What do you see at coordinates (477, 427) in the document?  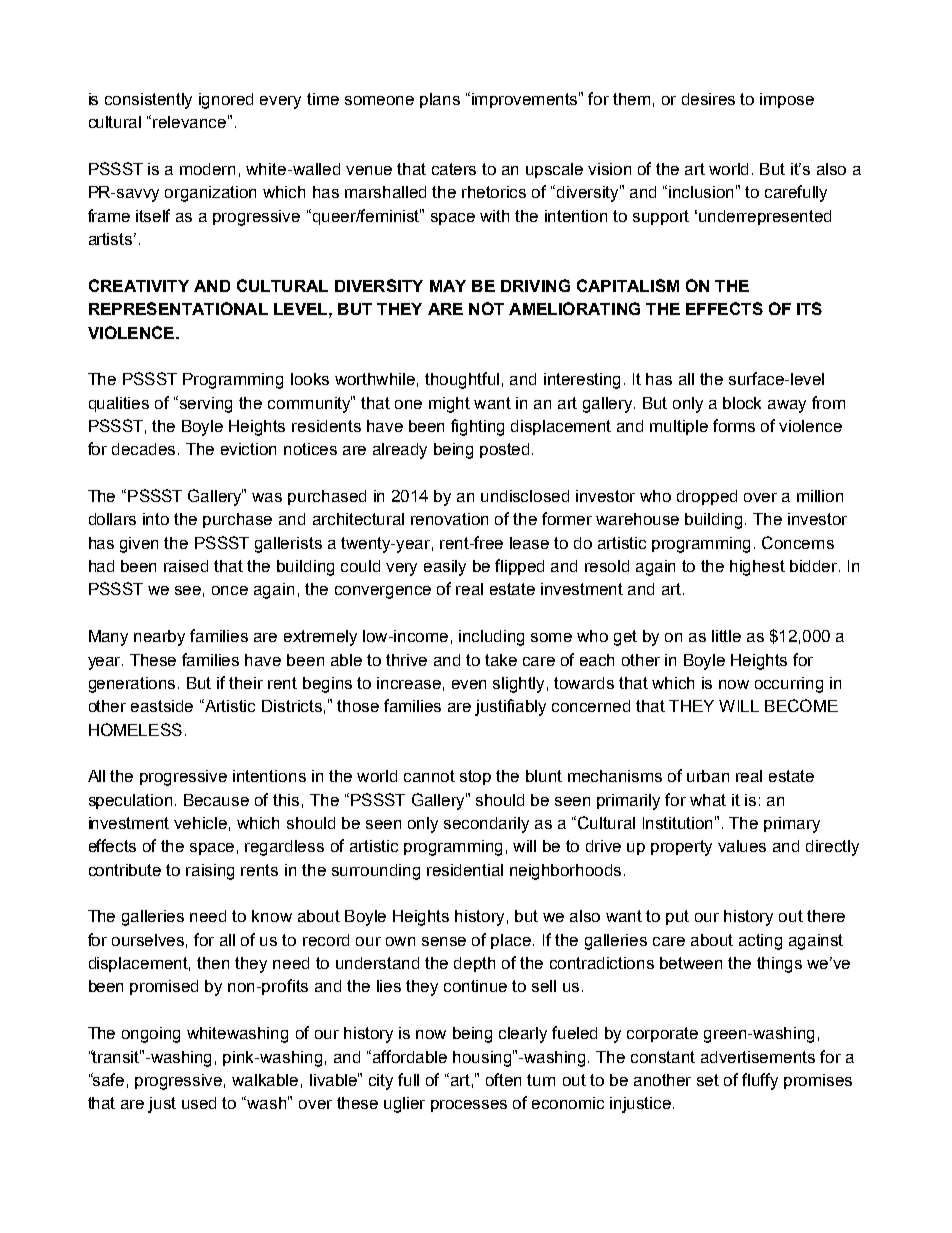 I see `fighting` at bounding box center [477, 427].
